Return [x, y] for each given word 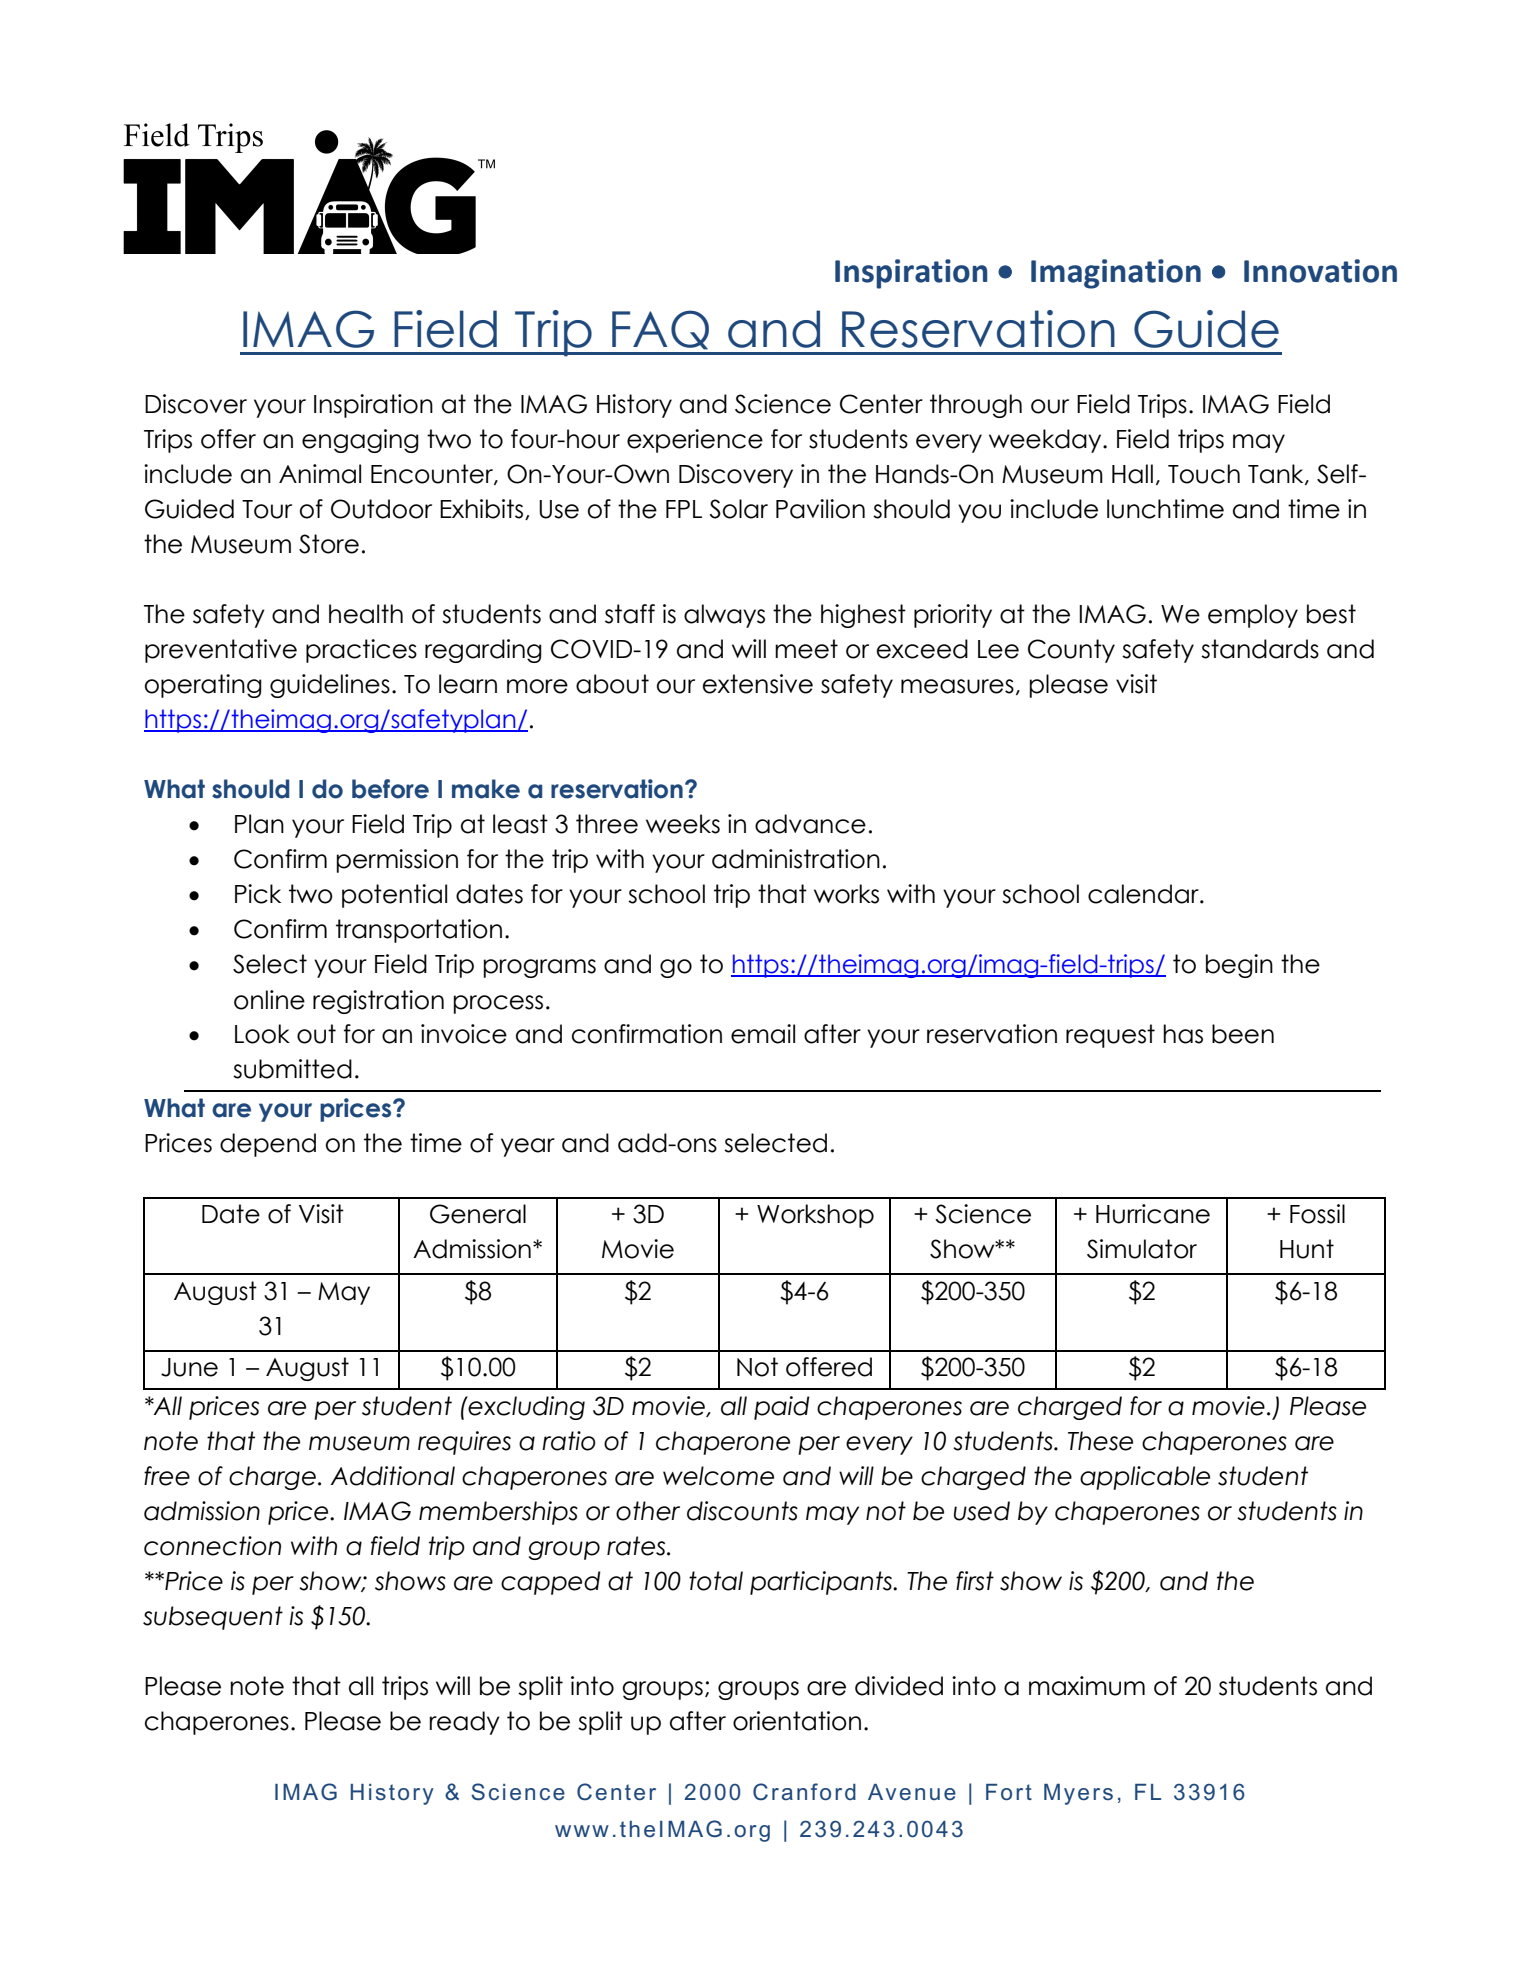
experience [695, 441]
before [390, 789]
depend [268, 1145]
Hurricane [1153, 1214]
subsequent [213, 1618]
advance [810, 824]
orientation [797, 1721]
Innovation [1320, 271]
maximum [1087, 1686]
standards [1260, 649]
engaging [360, 441]
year [528, 1147]
